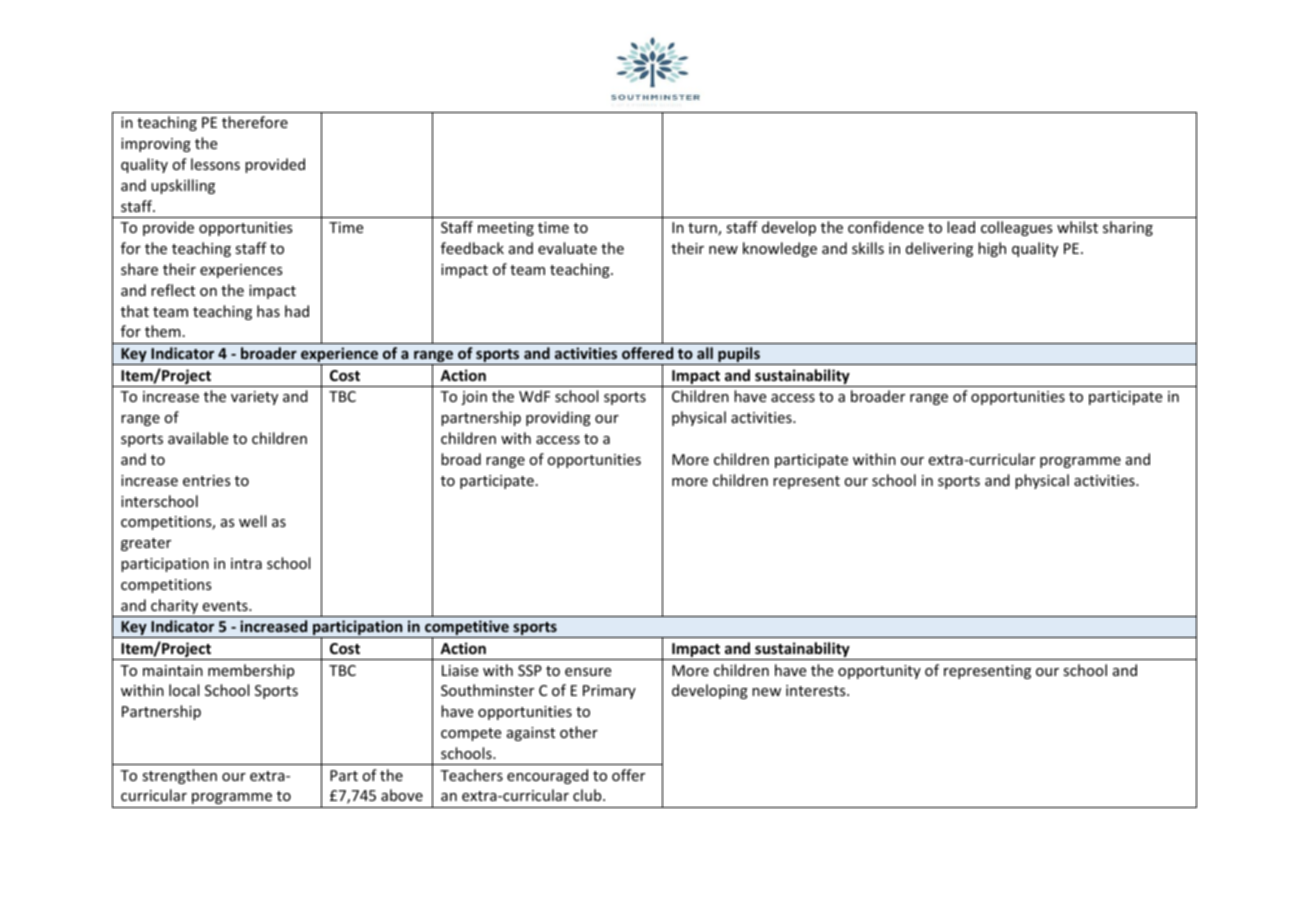 The height and width of the screenshot is (924, 1308). Describe the element at coordinates (703, 229) in the screenshot. I see `turn` at that location.
